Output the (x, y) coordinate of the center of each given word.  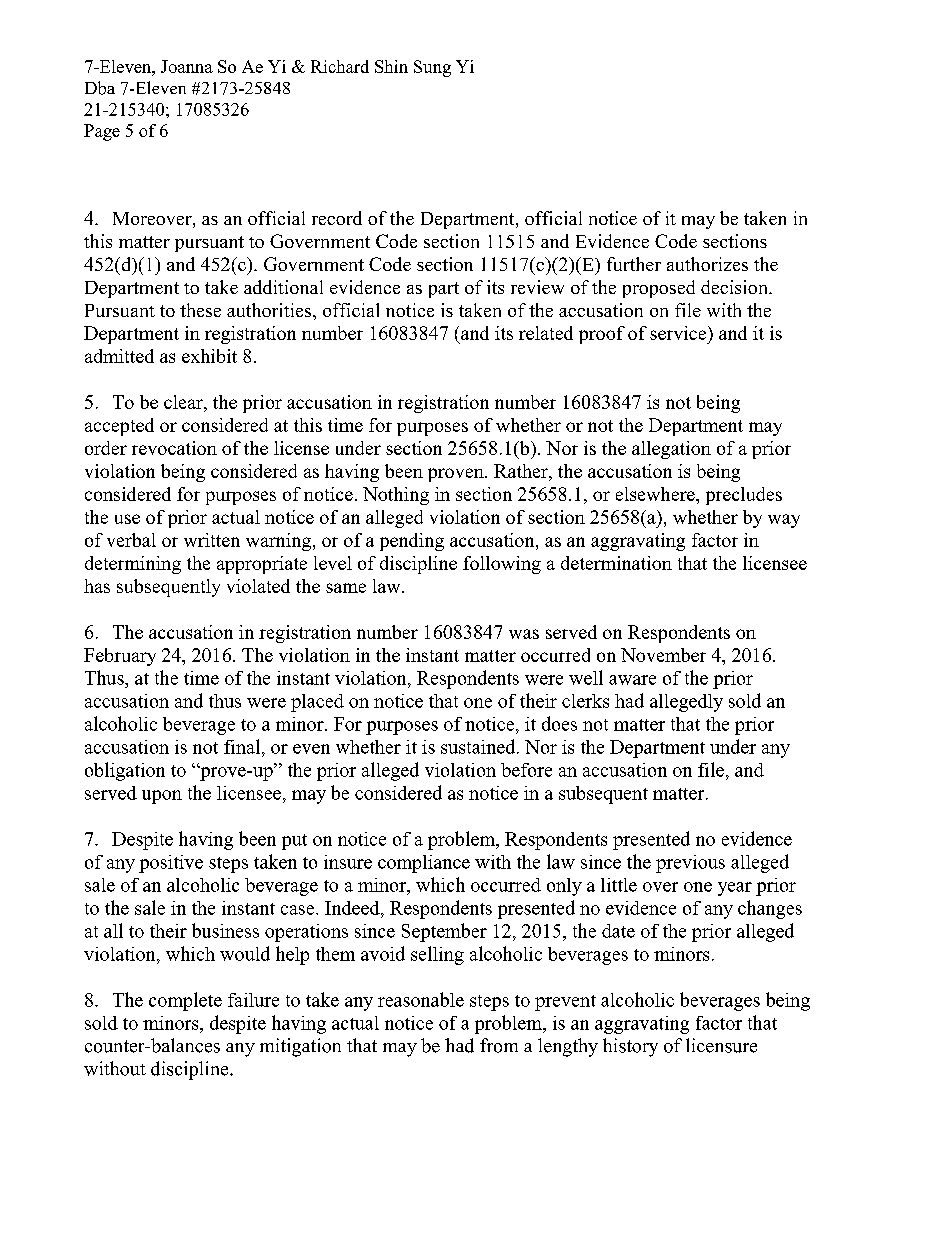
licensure (721, 1045)
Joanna (187, 66)
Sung (432, 68)
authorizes (707, 264)
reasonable (421, 999)
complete (185, 1001)
